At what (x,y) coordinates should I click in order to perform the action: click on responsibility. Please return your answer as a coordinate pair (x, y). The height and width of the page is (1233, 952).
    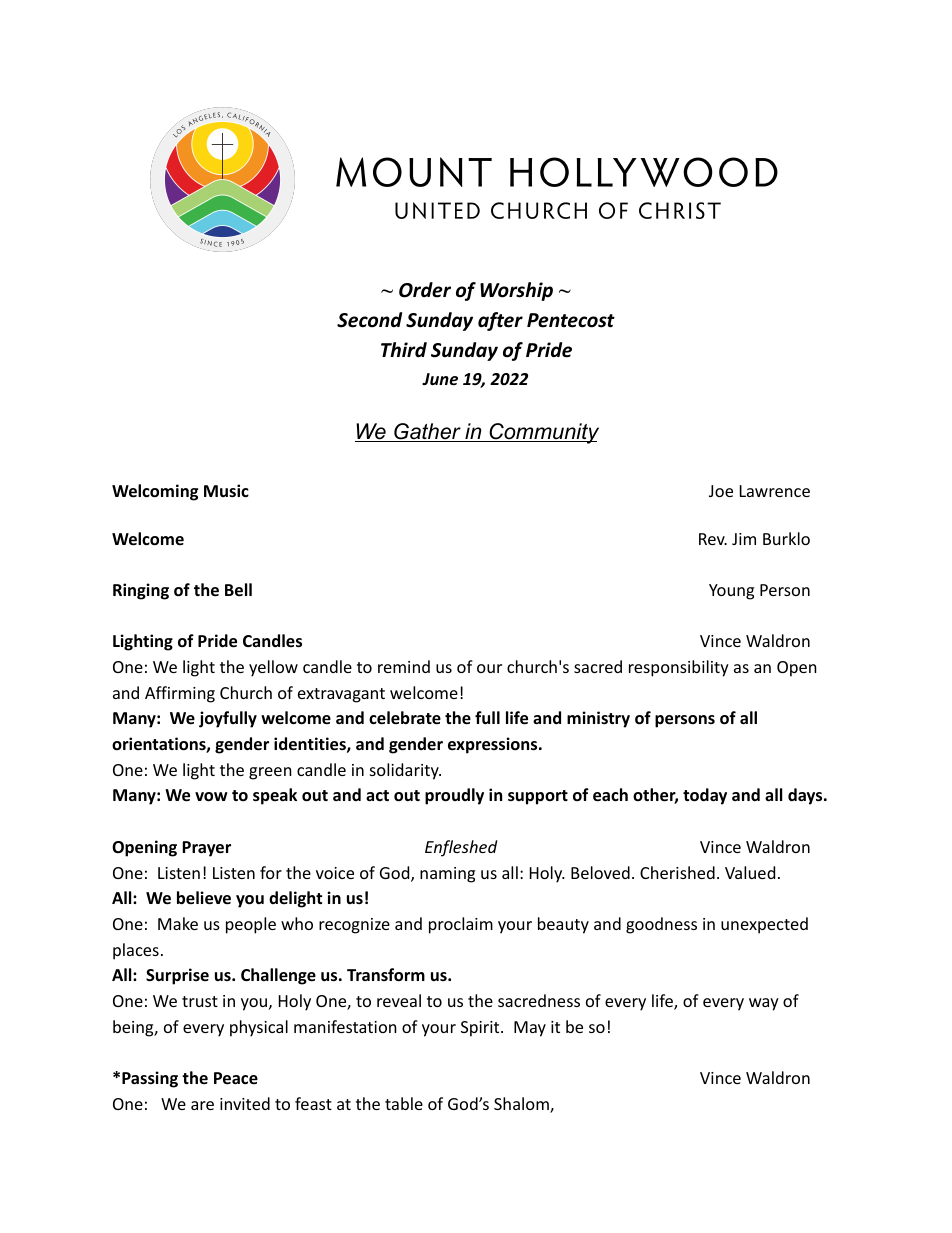
    Looking at the image, I should click on (679, 668).
